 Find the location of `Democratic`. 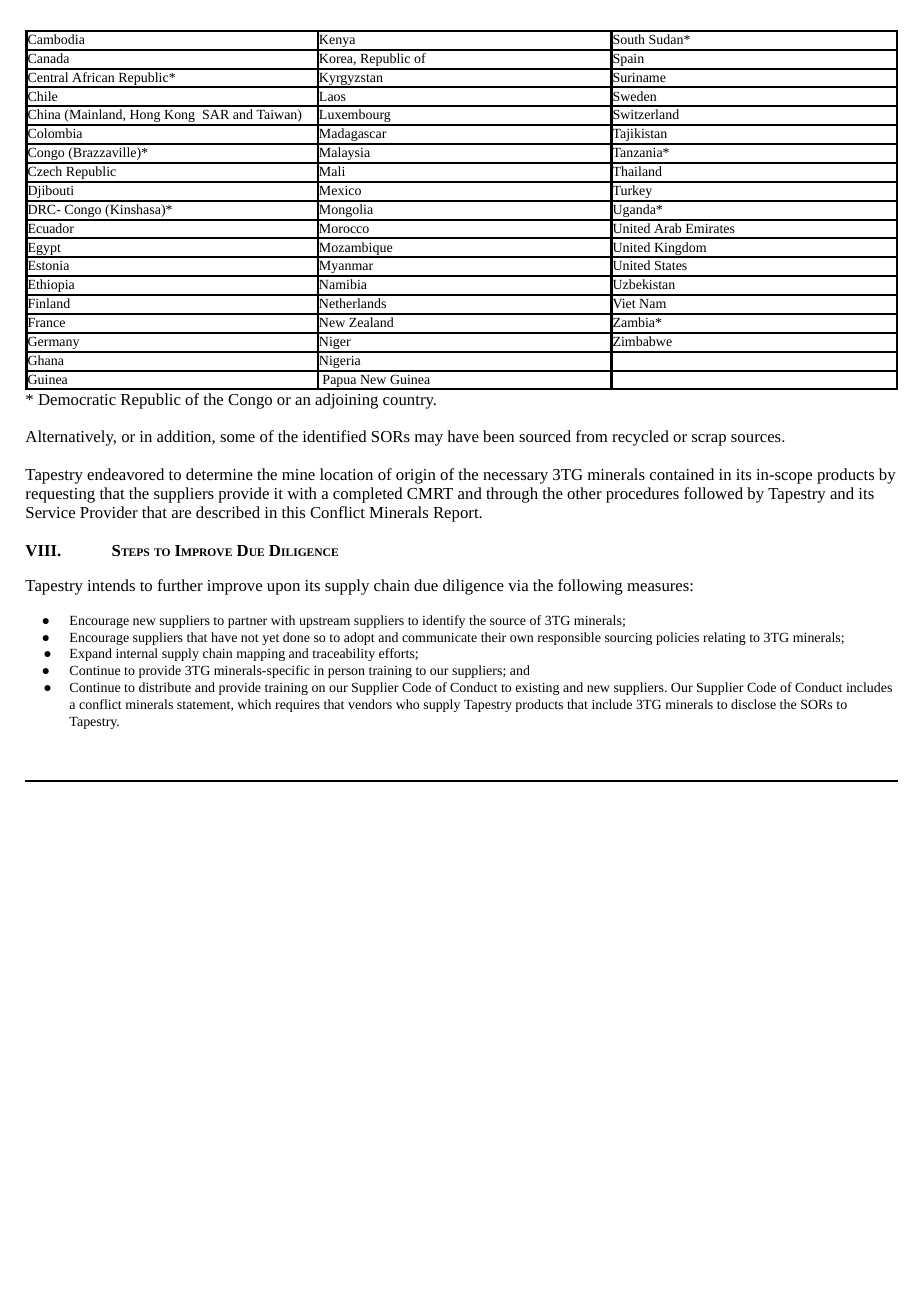

Democratic is located at coordinates (77, 399).
